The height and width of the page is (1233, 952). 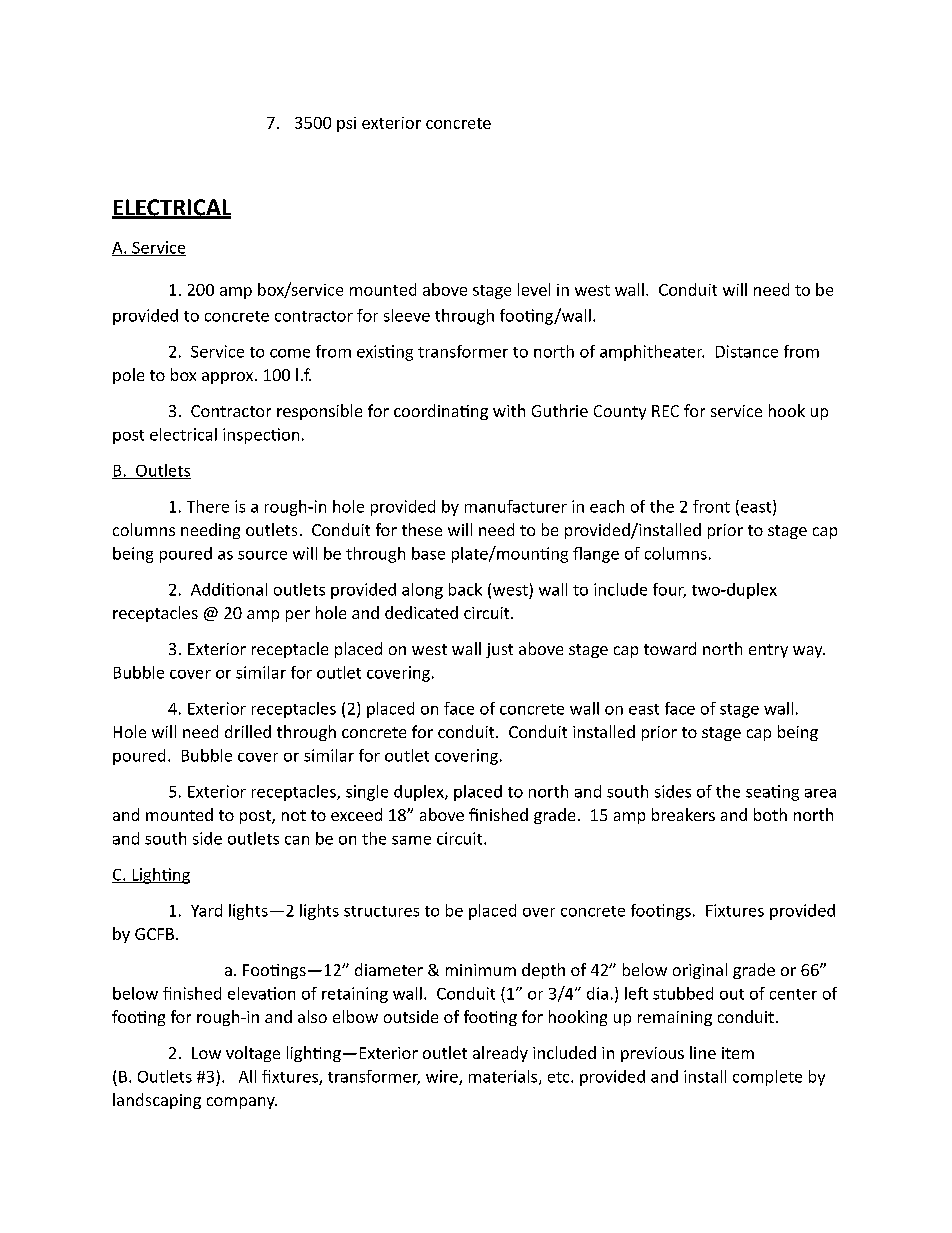 What do you see at coordinates (253, 1054) in the page?
I see `voltage` at bounding box center [253, 1054].
